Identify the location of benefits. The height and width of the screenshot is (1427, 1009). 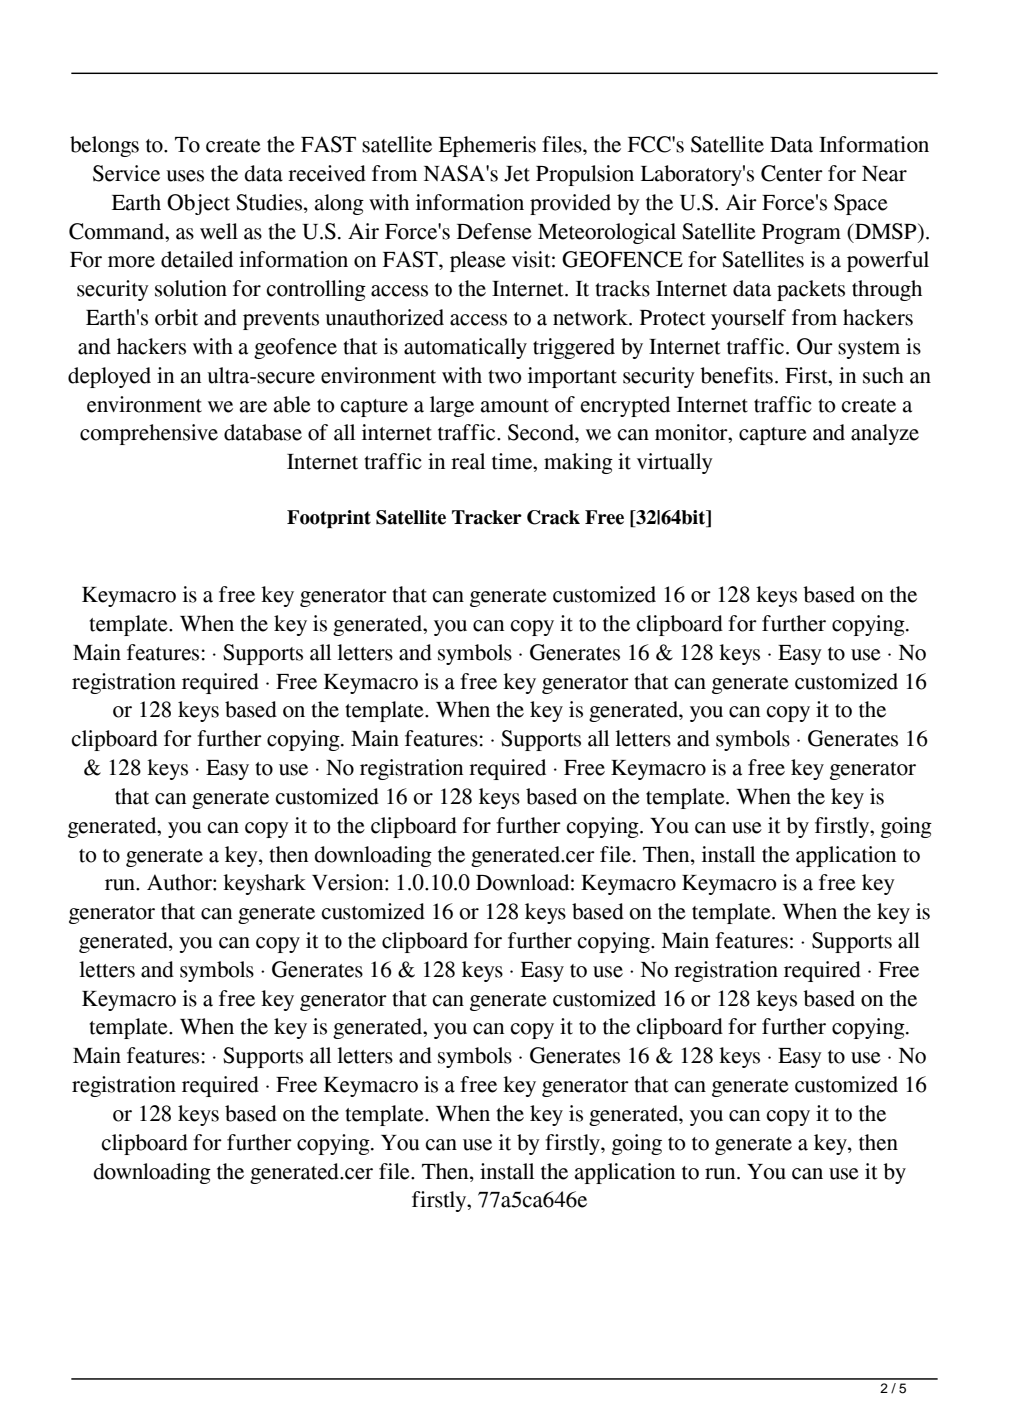
(736, 375).
